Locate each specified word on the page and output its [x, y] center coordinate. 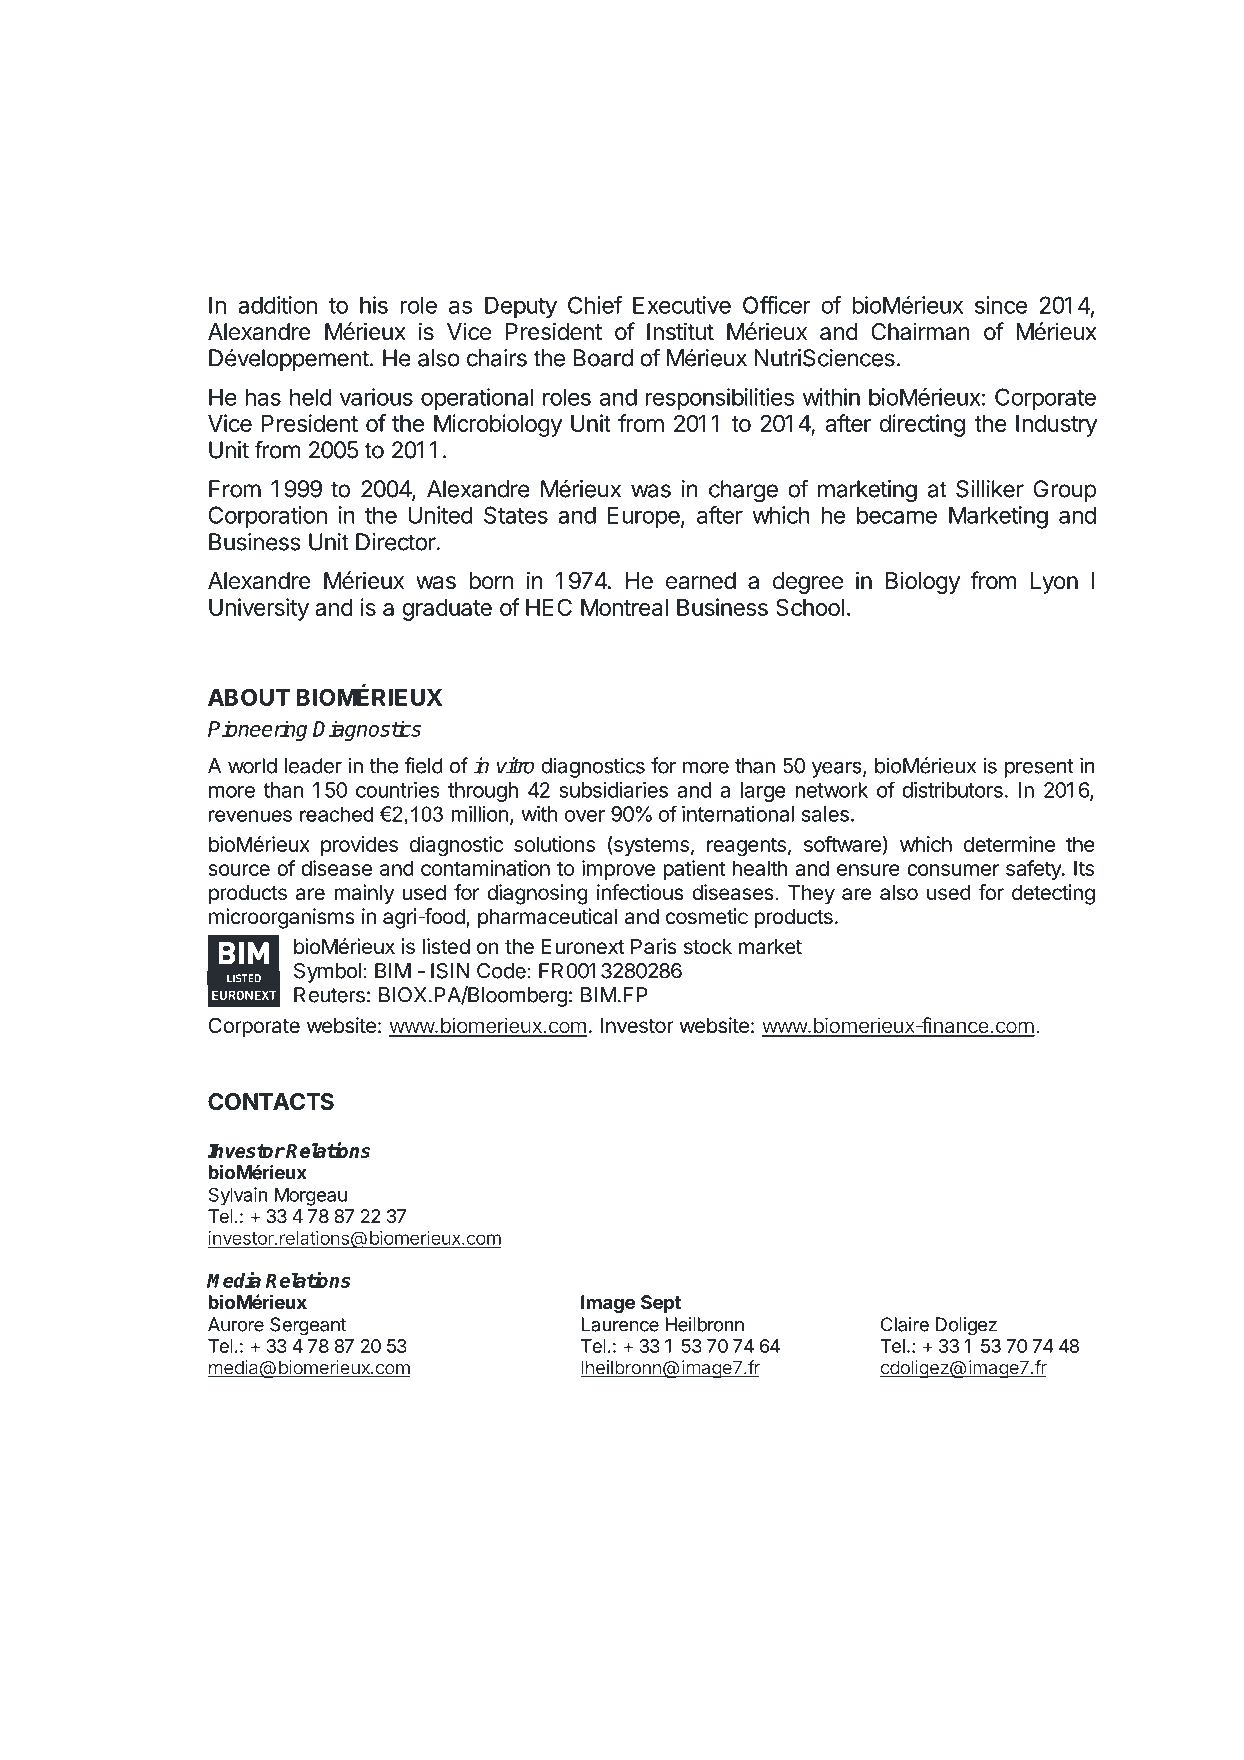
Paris [654, 946]
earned [701, 581]
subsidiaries [613, 790]
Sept [661, 1304]
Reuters [329, 995]
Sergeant [308, 1326]
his [374, 305]
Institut [680, 331]
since [1001, 305]
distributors [952, 790]
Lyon [1054, 583]
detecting [1053, 894]
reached [336, 814]
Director [396, 542]
